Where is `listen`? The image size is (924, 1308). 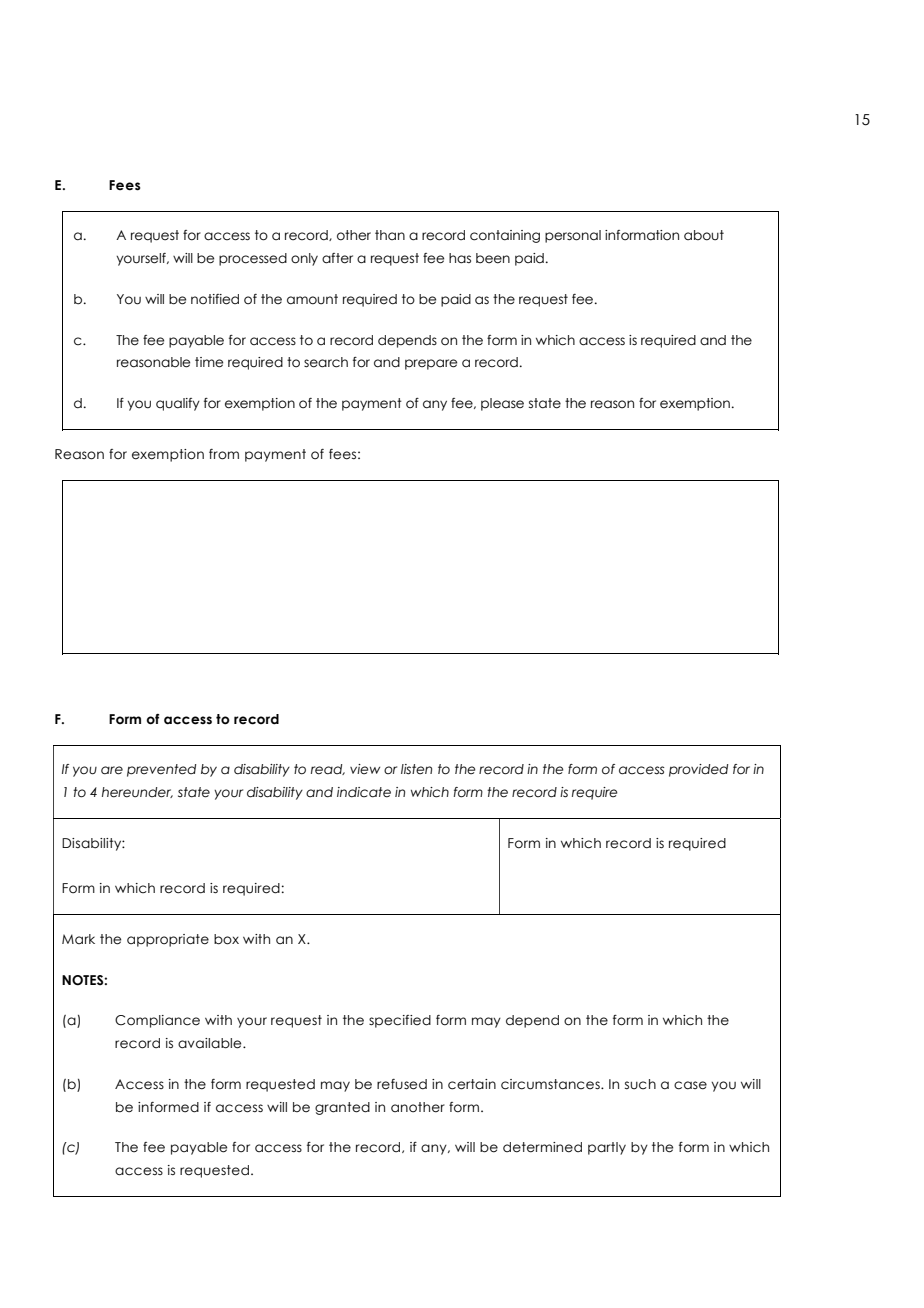
listen is located at coordinates (416, 769).
